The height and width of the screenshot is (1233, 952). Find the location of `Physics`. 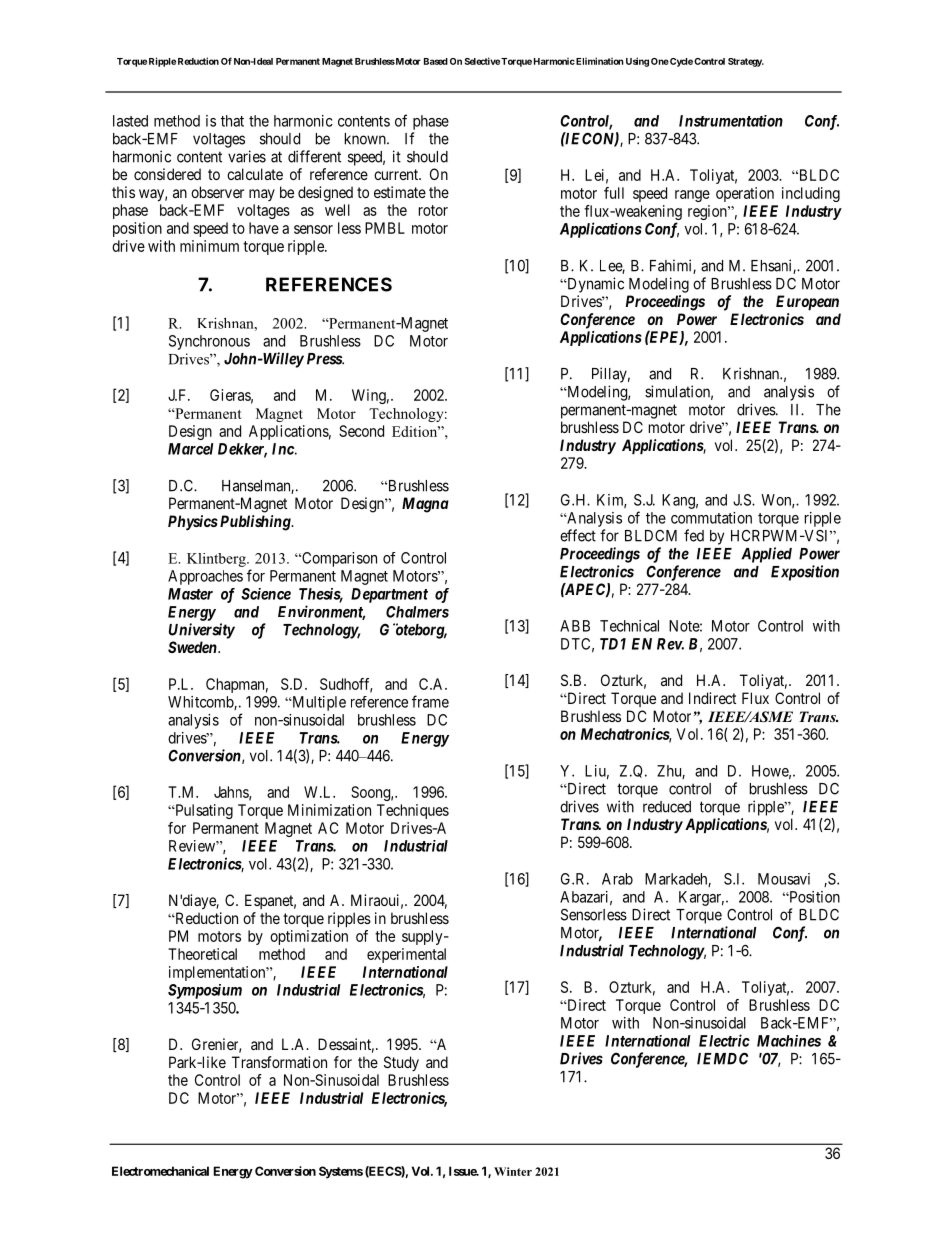

Physics is located at coordinates (193, 523).
